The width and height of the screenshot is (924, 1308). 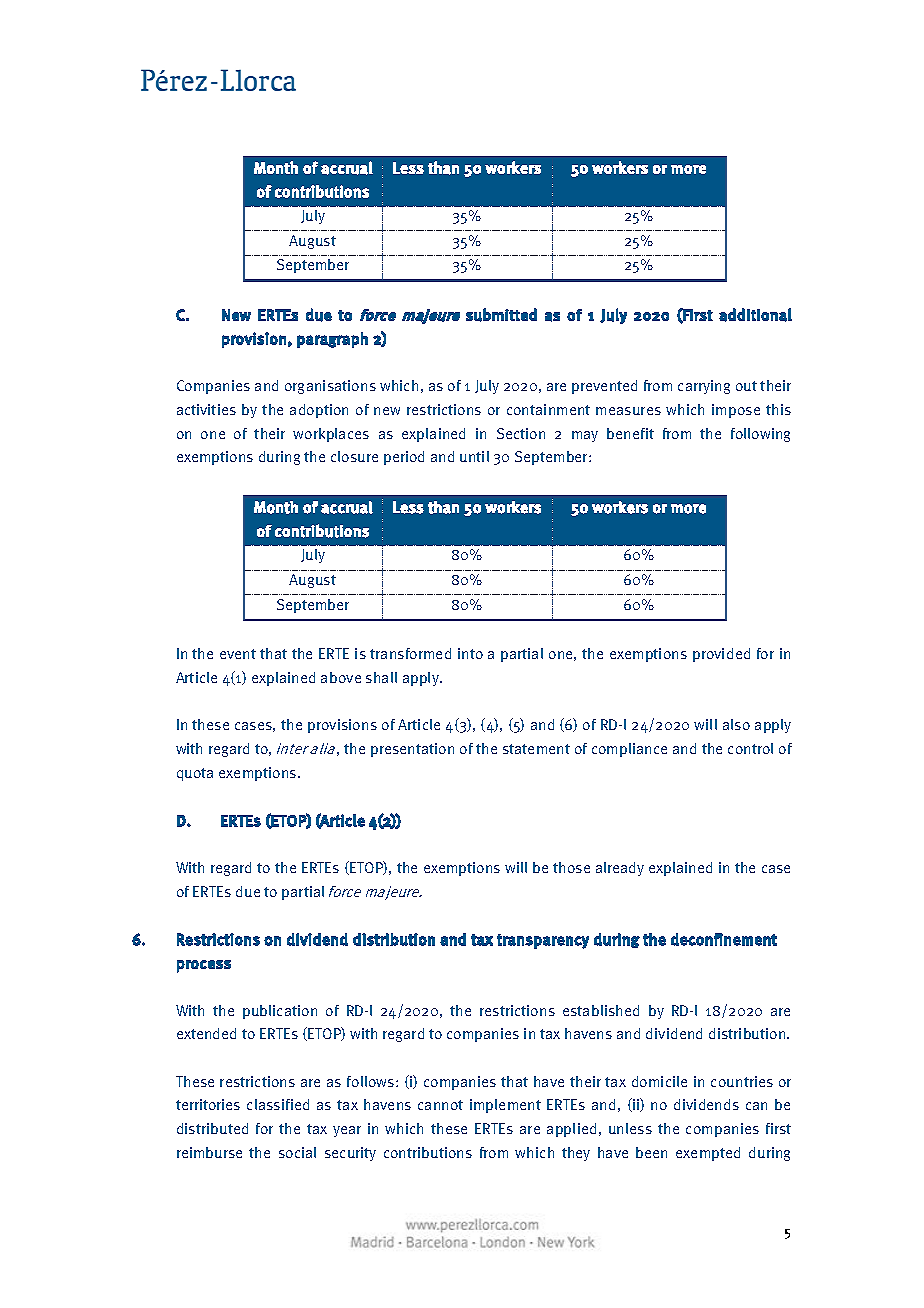 What do you see at coordinates (341, 677) in the screenshot?
I see `above` at bounding box center [341, 677].
